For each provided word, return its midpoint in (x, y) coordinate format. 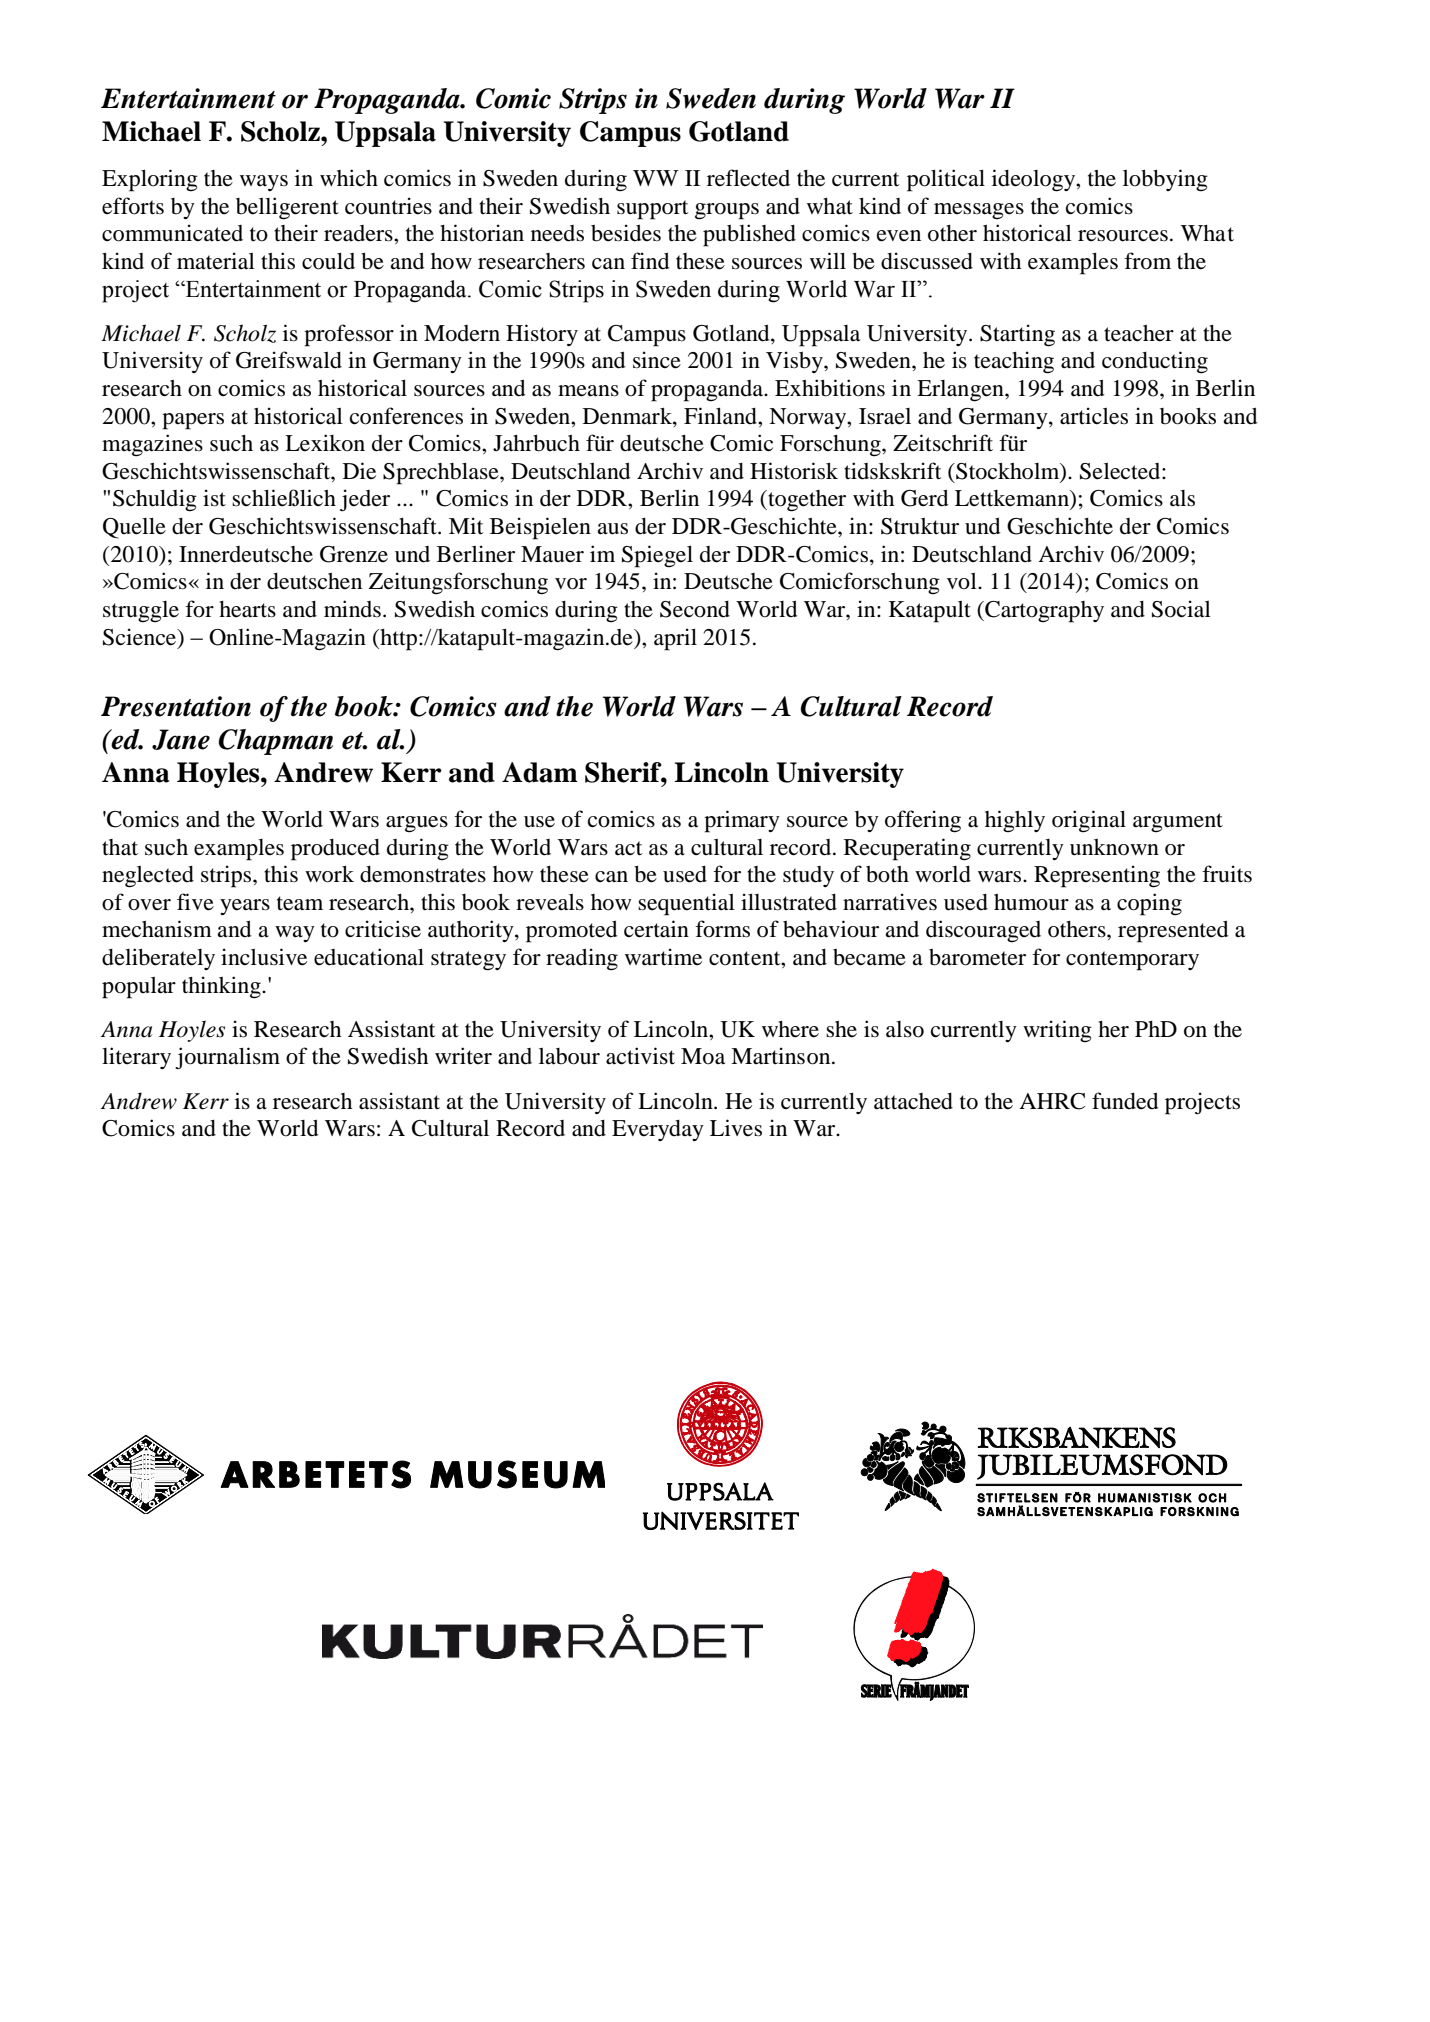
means (588, 391)
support (652, 210)
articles (1094, 416)
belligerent (287, 208)
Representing (1097, 876)
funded (1125, 1101)
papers (193, 421)
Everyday (658, 1130)
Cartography (1043, 612)
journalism (227, 1058)
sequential (686, 904)
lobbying (1165, 180)
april (675, 639)
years (245, 907)
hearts (247, 609)
